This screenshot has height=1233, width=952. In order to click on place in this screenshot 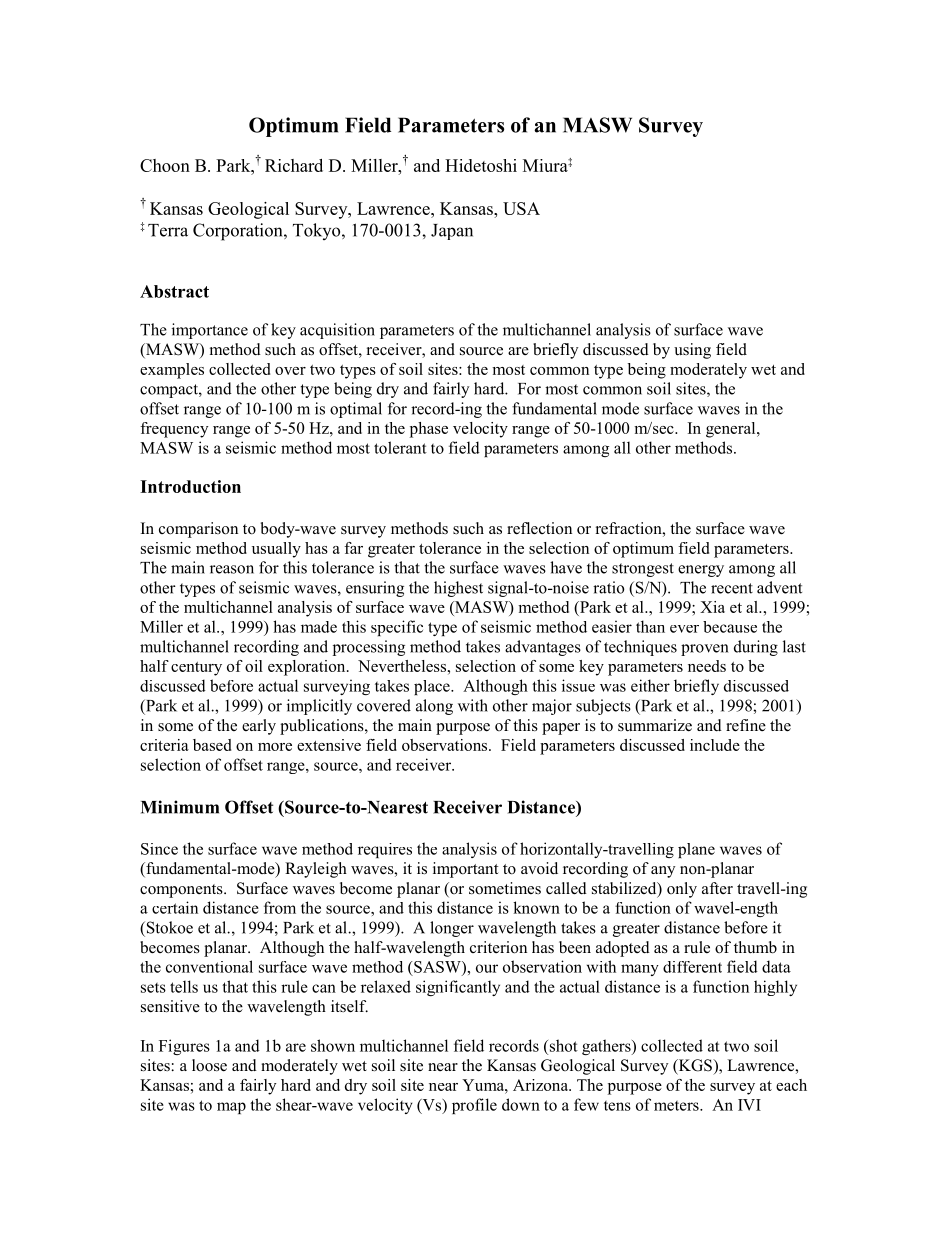, I will do `click(433, 687)`.
